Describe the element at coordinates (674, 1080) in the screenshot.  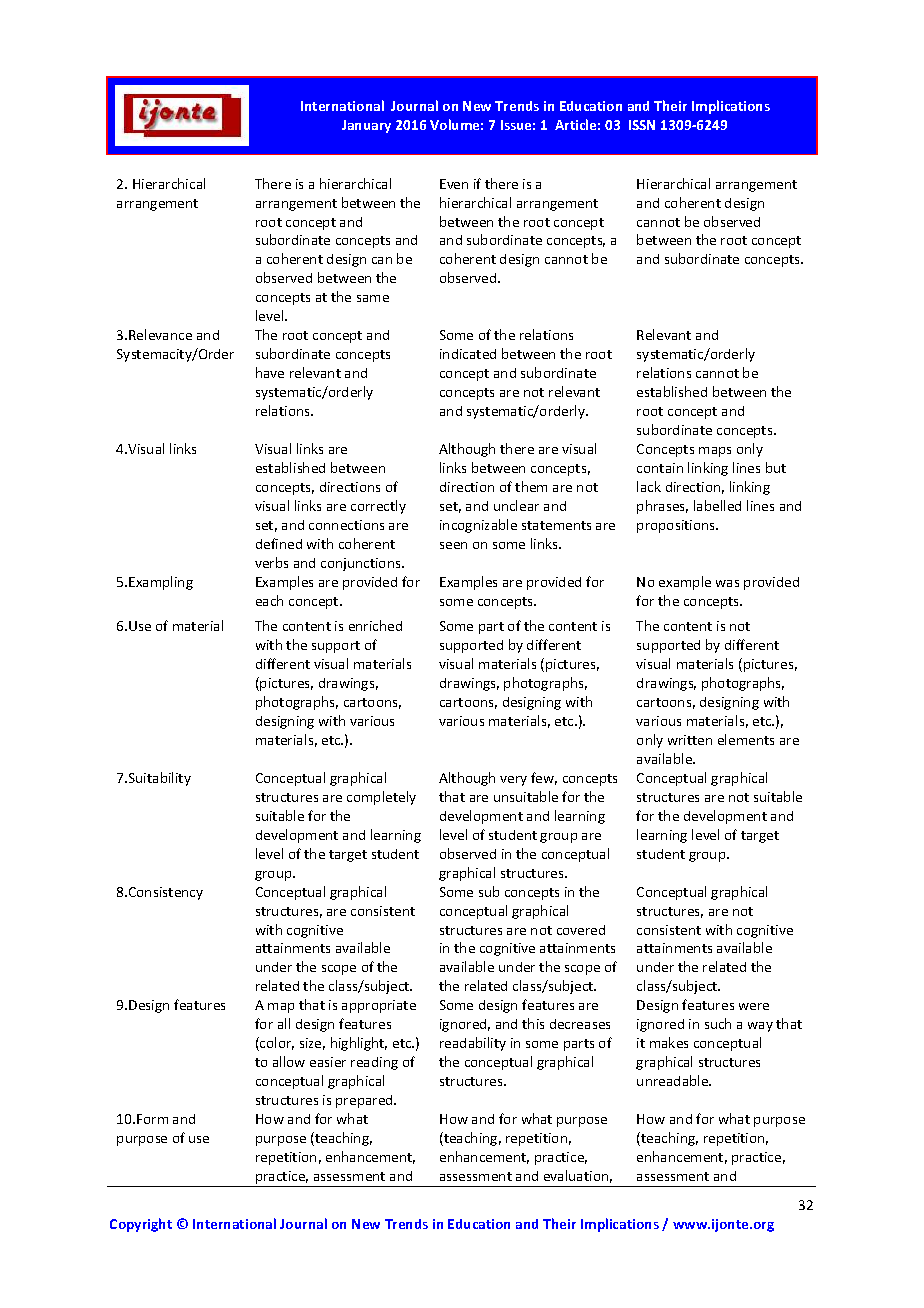
I see `unreadable` at that location.
